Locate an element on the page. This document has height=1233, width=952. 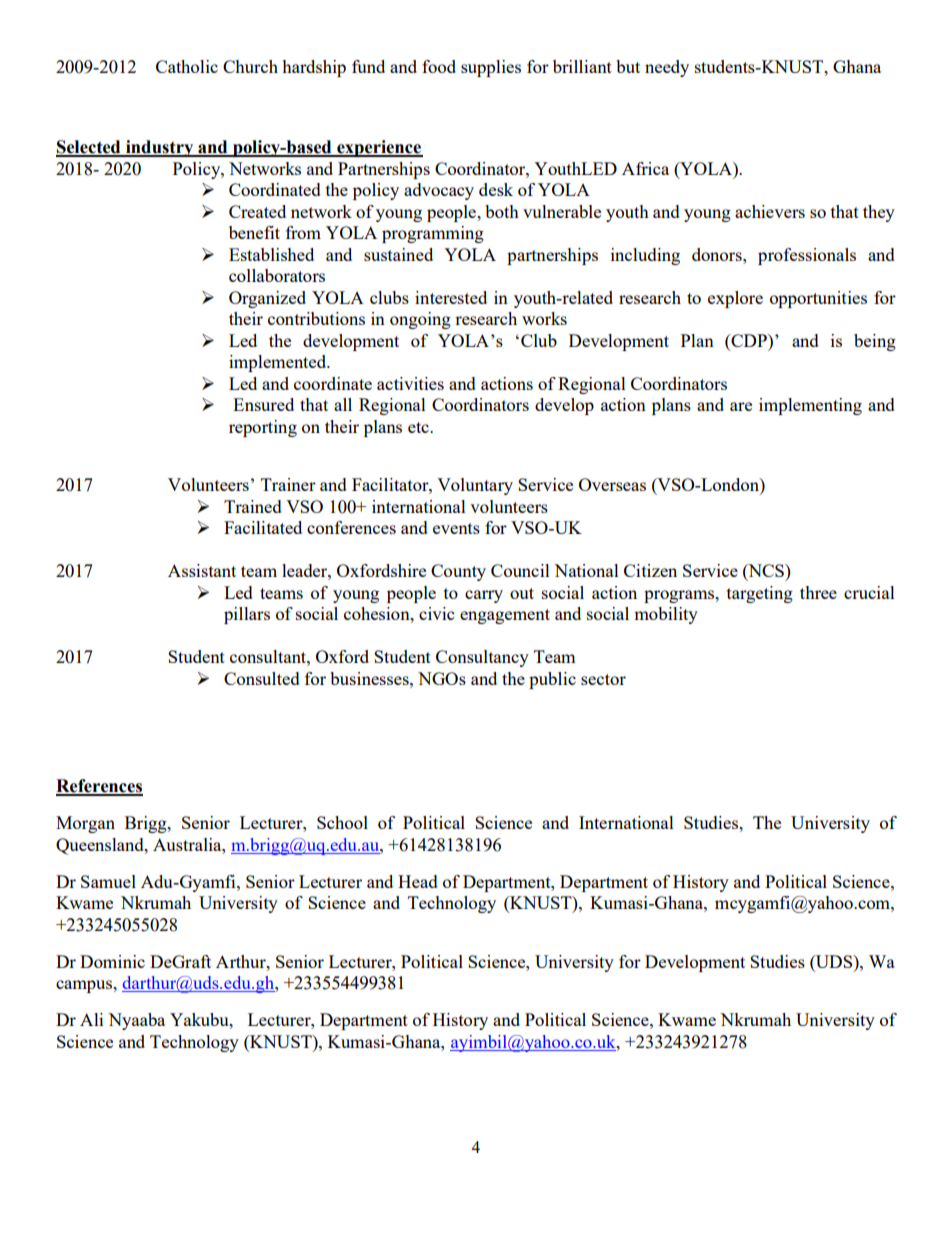
etc is located at coordinates (419, 427).
